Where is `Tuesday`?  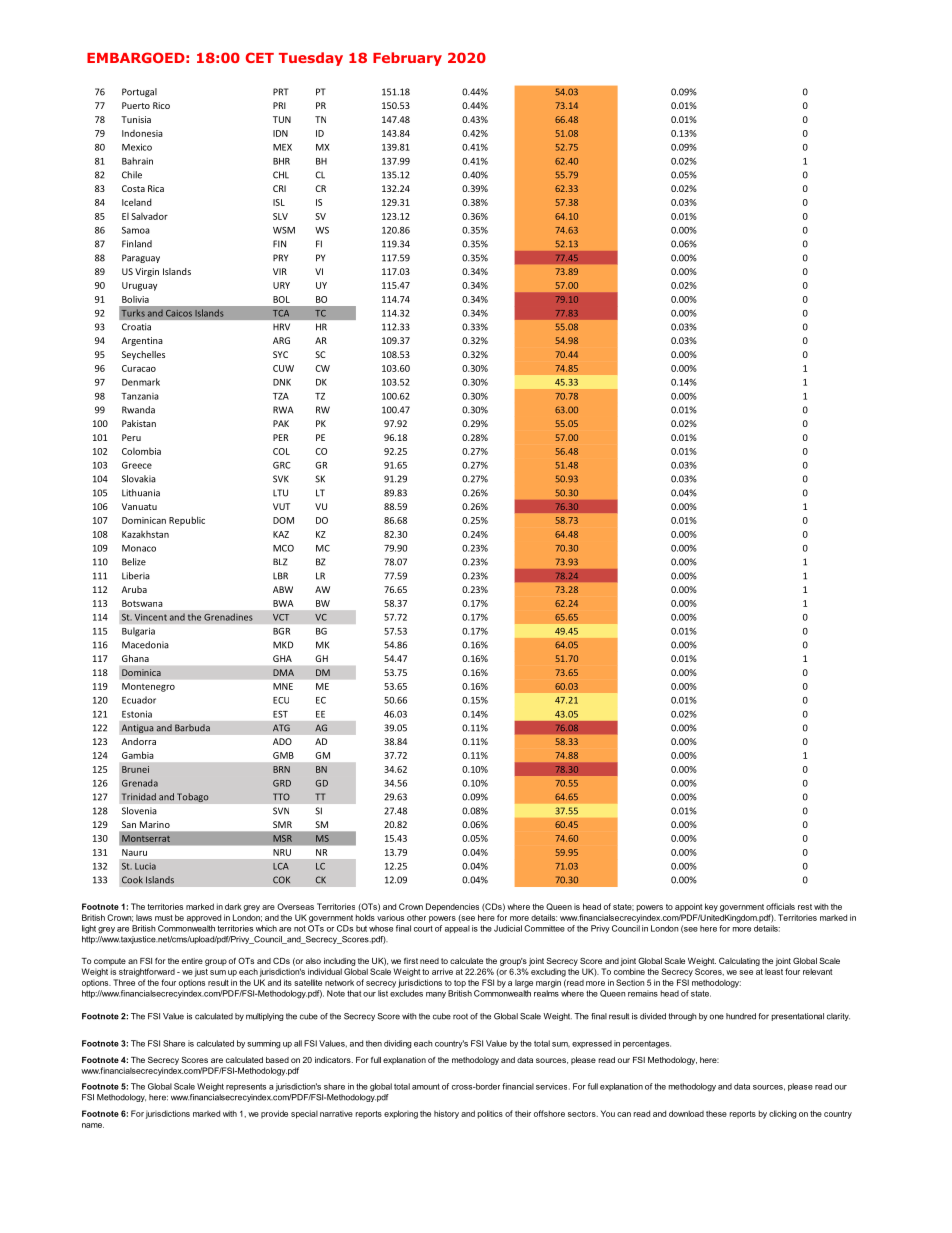
Tuesday is located at coordinates (311, 59).
